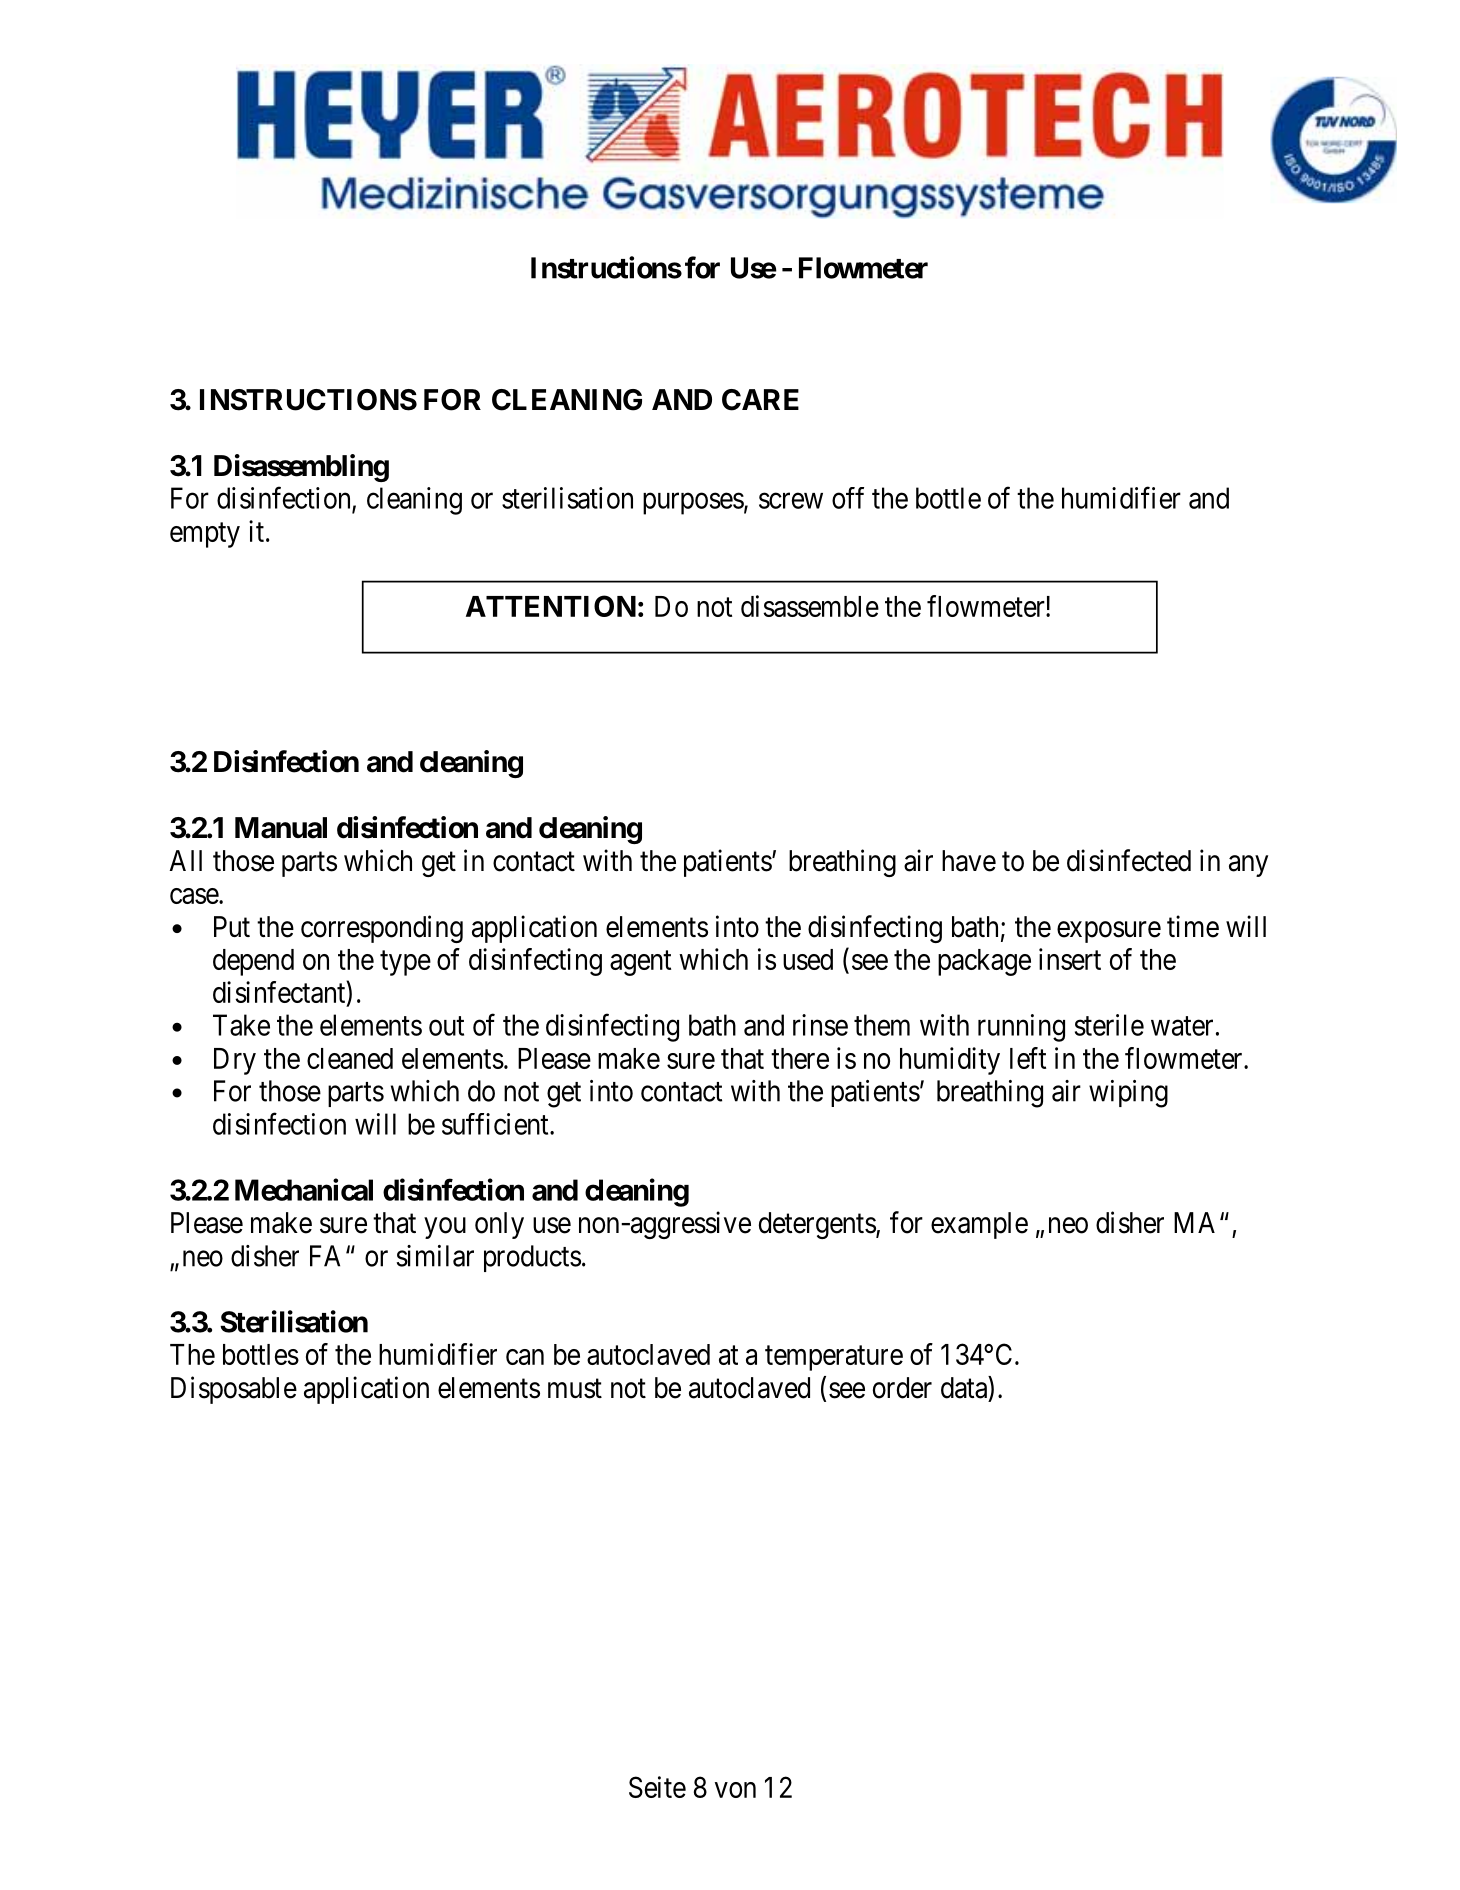 The image size is (1460, 1890). What do you see at coordinates (1128, 1094) in the screenshot?
I see `wiping` at bounding box center [1128, 1094].
